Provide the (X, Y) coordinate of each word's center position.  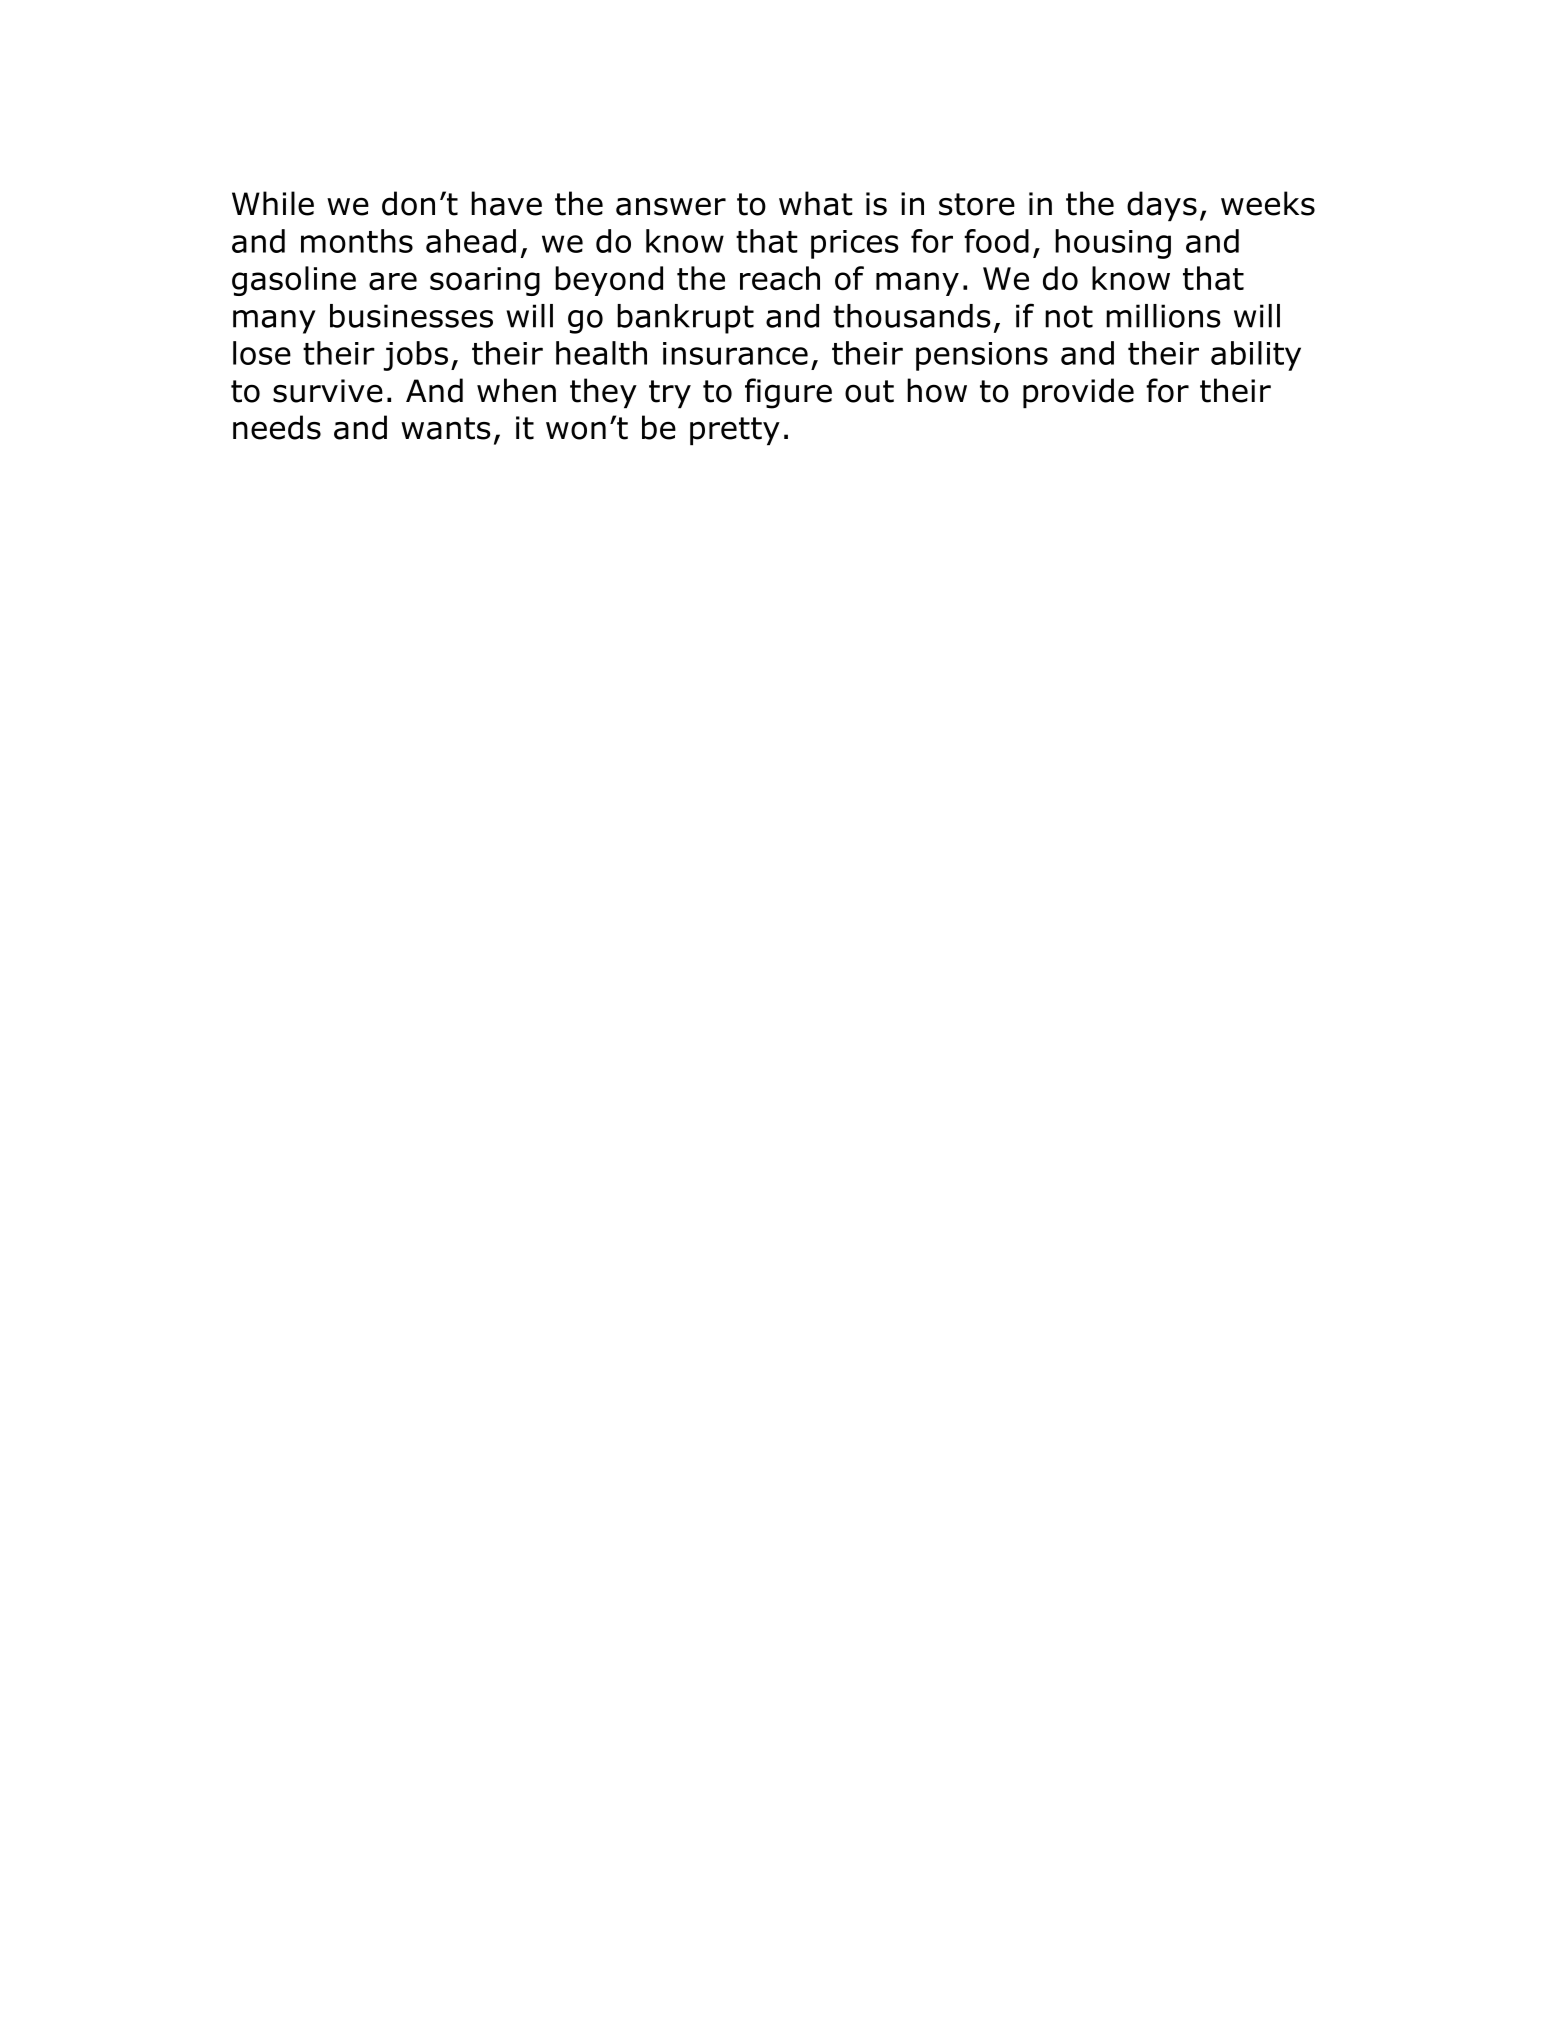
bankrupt (685, 319)
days (1162, 206)
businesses (411, 316)
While (273, 203)
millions (1163, 316)
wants (446, 428)
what (816, 203)
